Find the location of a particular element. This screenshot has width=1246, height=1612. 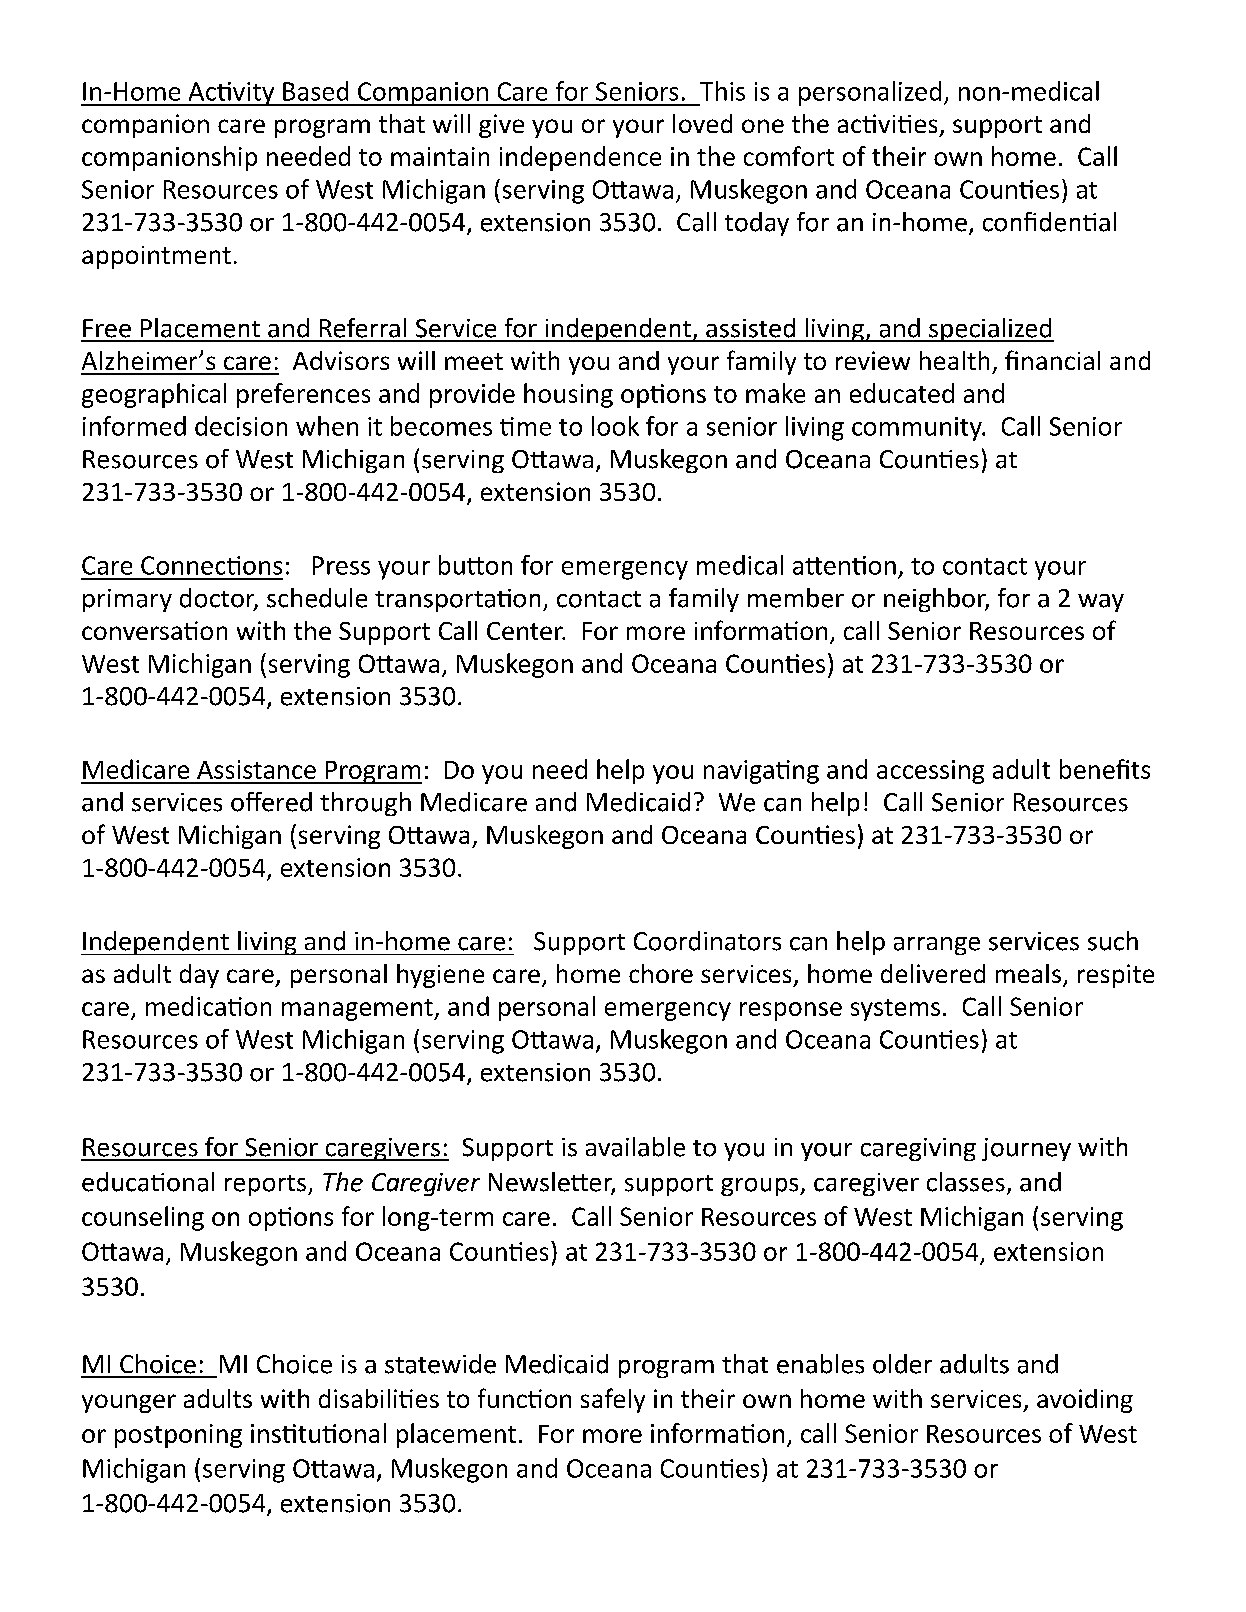

ins is located at coordinates (267, 1433).
